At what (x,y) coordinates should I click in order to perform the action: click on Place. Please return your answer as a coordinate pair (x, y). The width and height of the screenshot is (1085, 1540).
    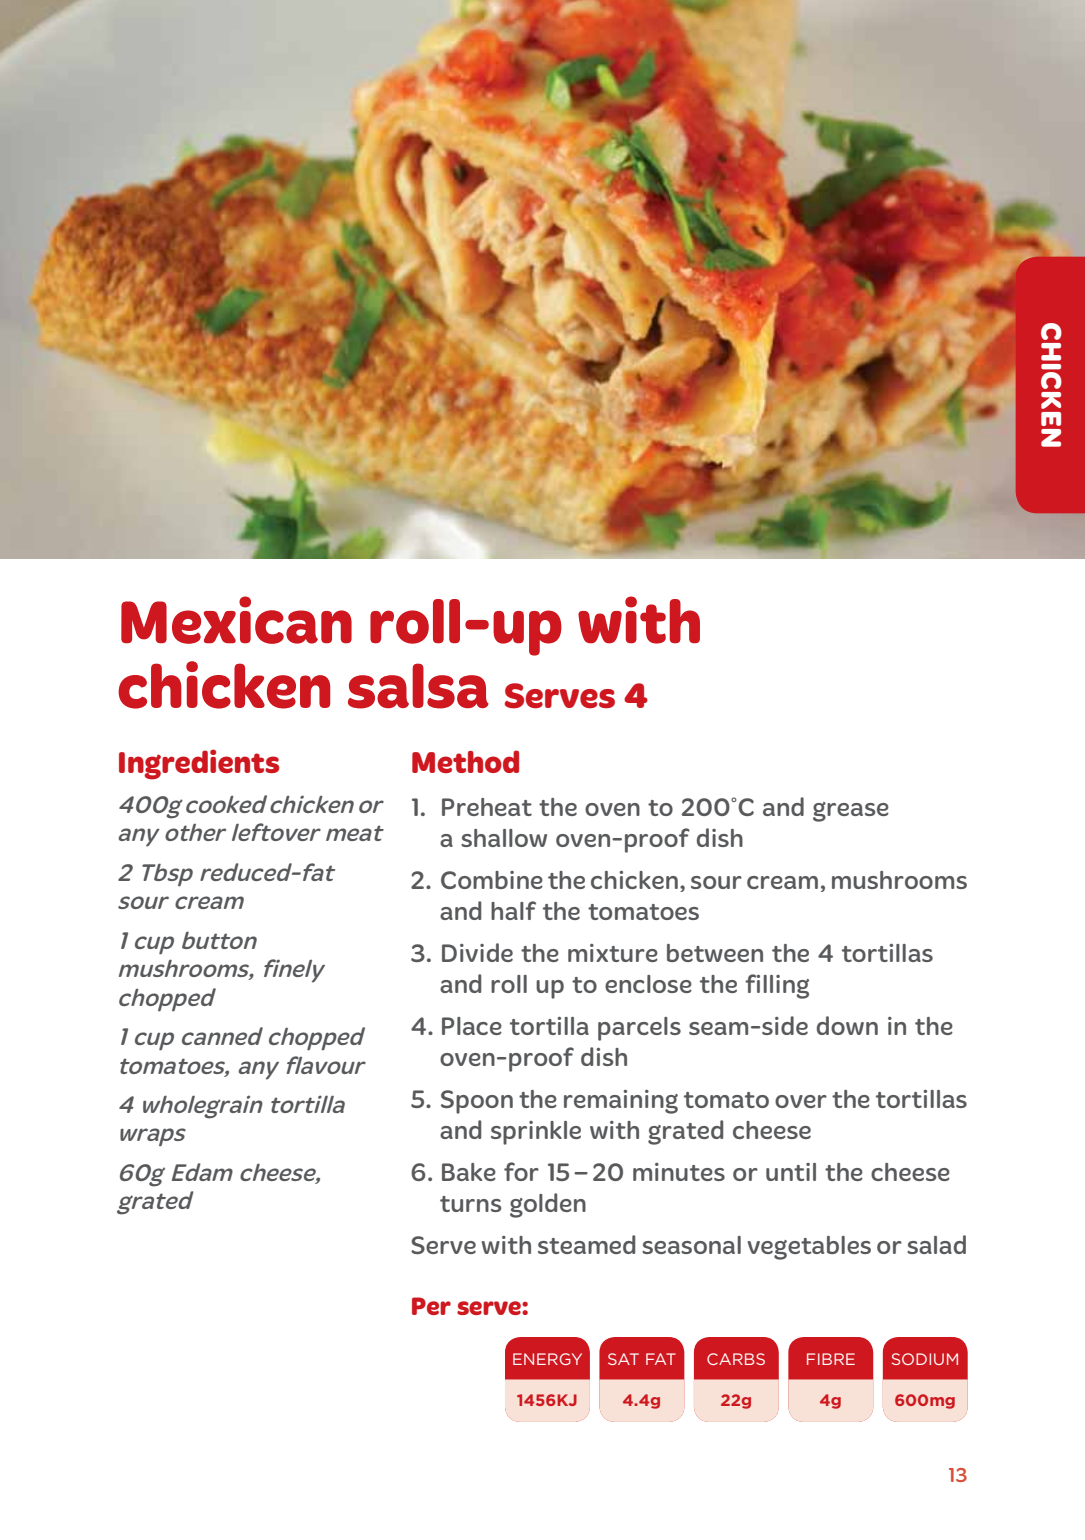
    Looking at the image, I should click on (472, 1026).
